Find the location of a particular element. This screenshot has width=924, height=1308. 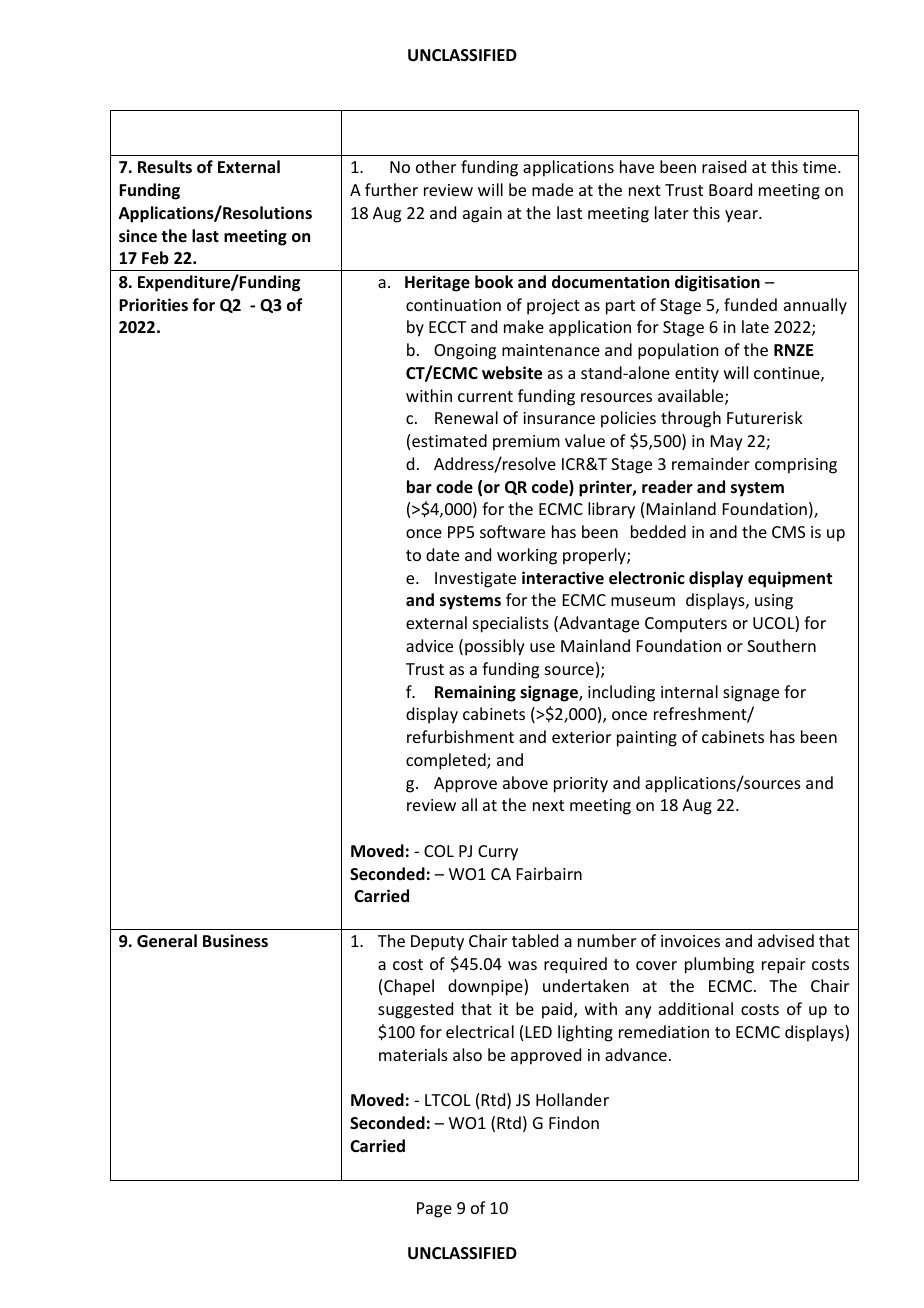

Board is located at coordinates (730, 189).
